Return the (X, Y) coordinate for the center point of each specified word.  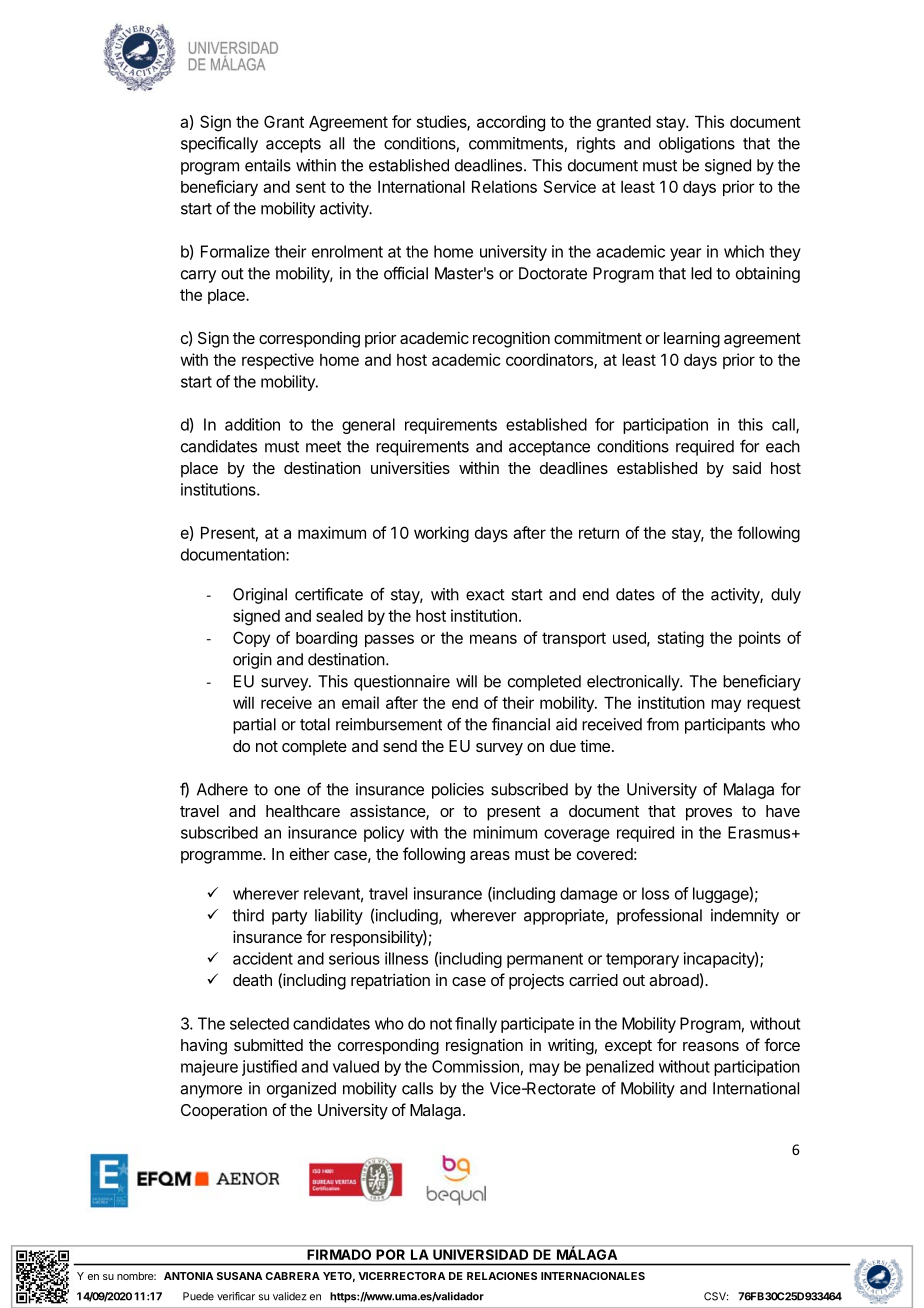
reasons (711, 1046)
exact (485, 595)
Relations (504, 186)
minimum (505, 832)
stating (681, 639)
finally (476, 1025)
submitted (268, 1044)
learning (692, 339)
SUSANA (239, 1276)
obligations (697, 145)
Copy (251, 639)
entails (268, 165)
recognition (511, 339)
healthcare (303, 811)
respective (278, 361)
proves (709, 814)
